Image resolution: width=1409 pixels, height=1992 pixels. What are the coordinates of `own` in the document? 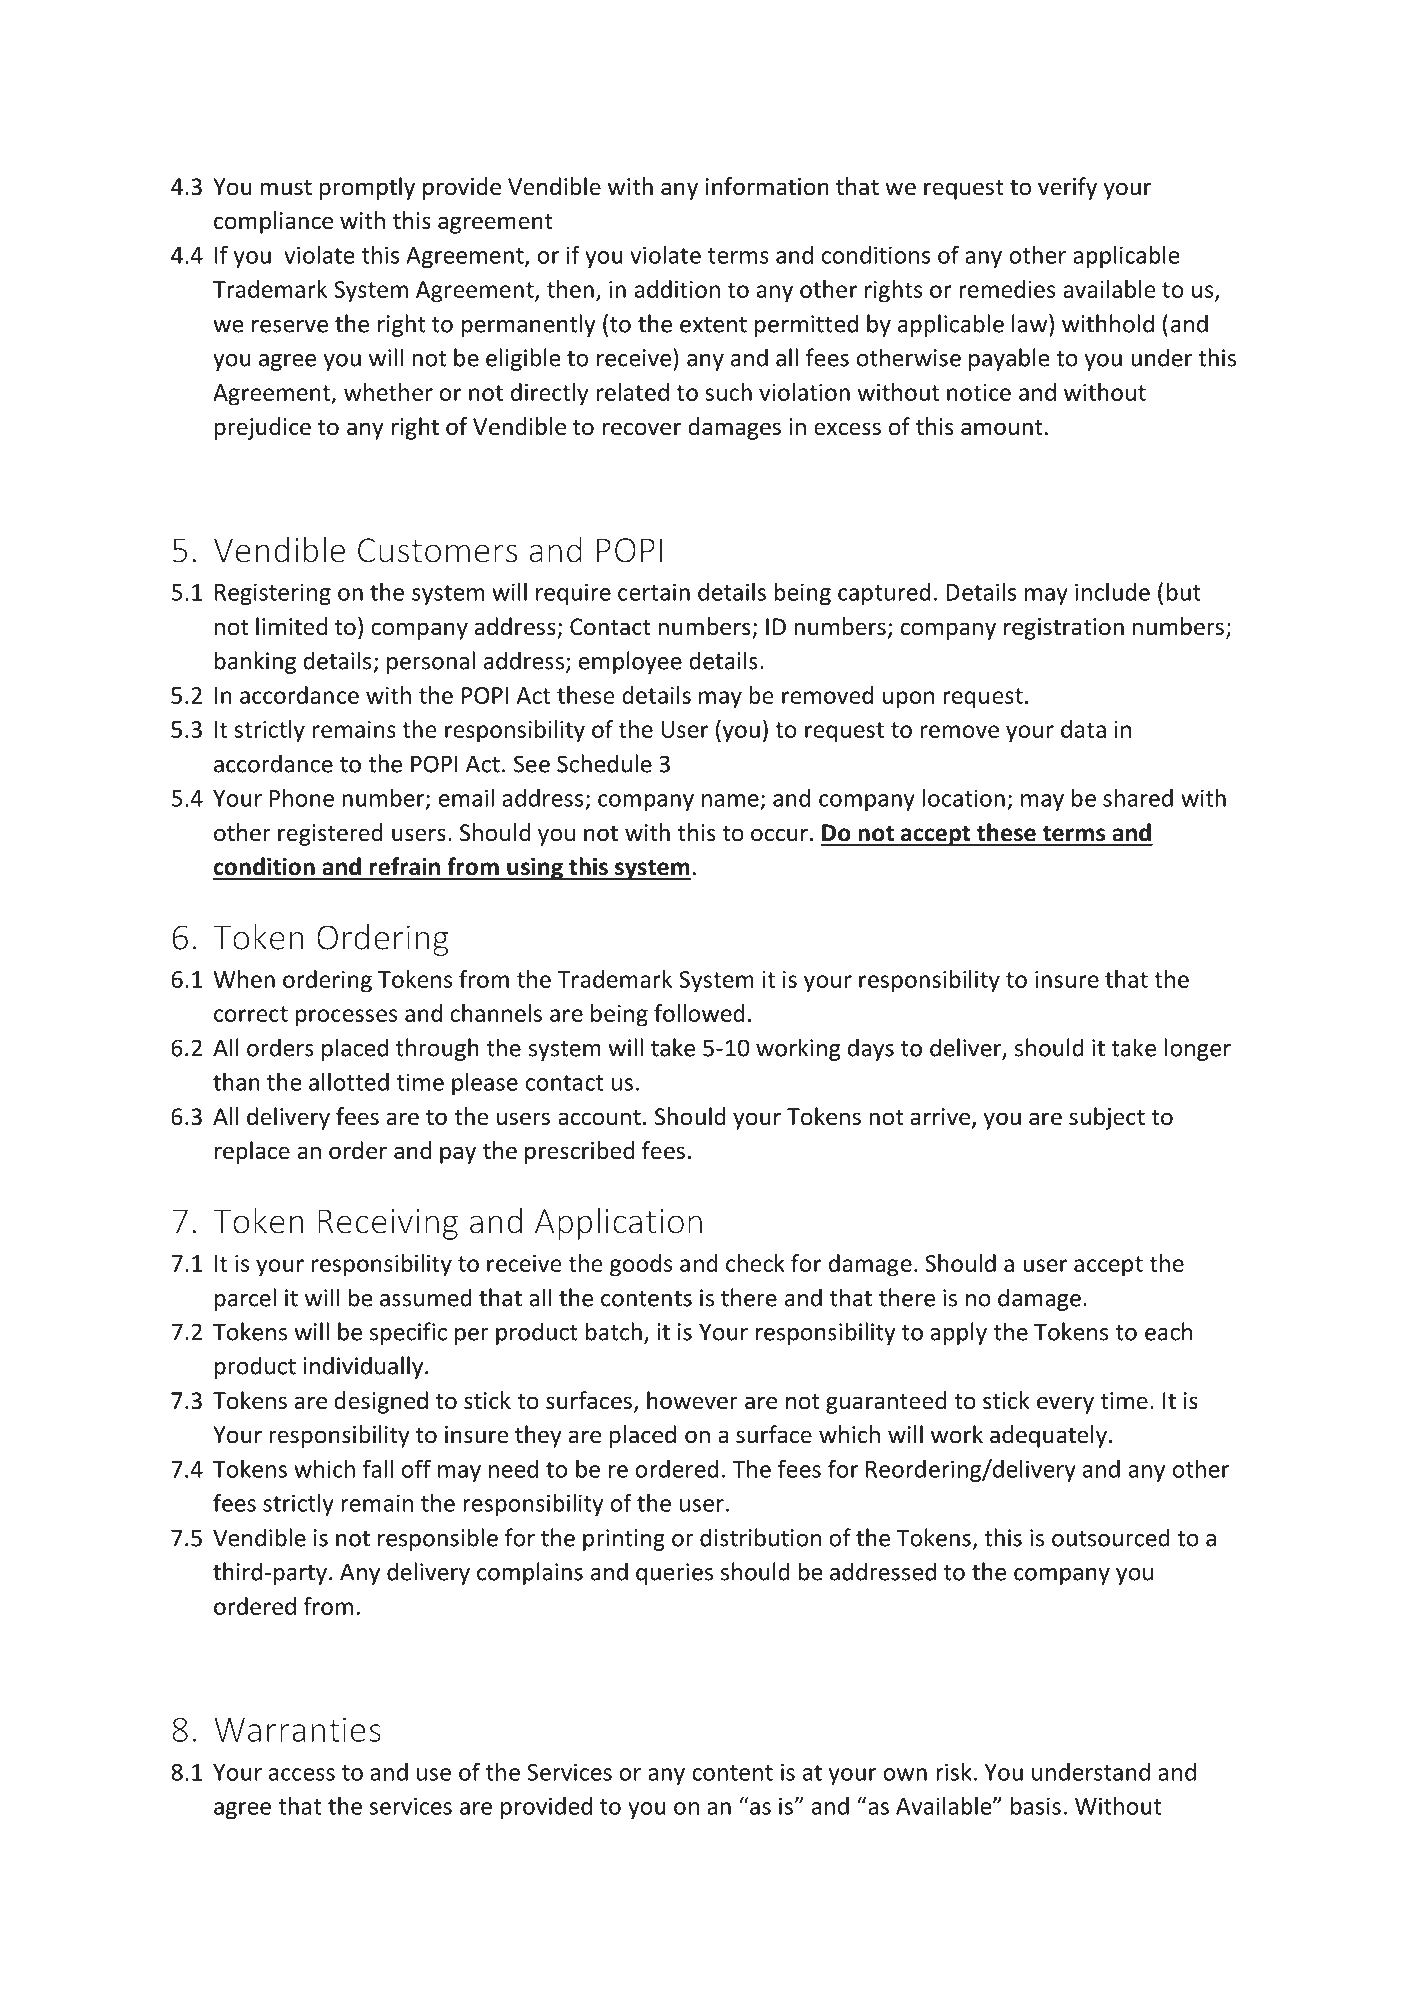 It's located at (905, 1774).
